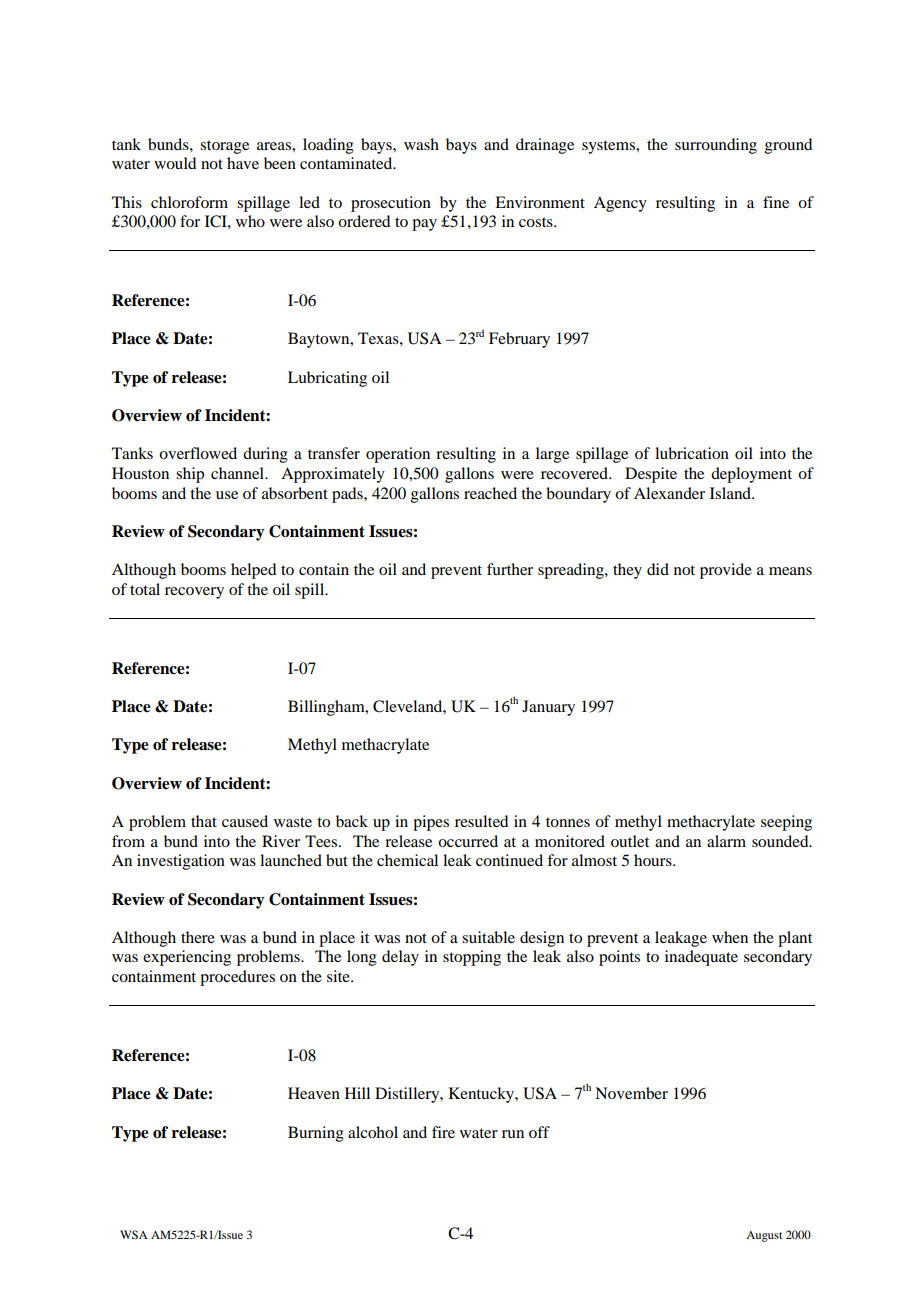 The image size is (924, 1308). I want to click on WSA, so click(134, 1234).
